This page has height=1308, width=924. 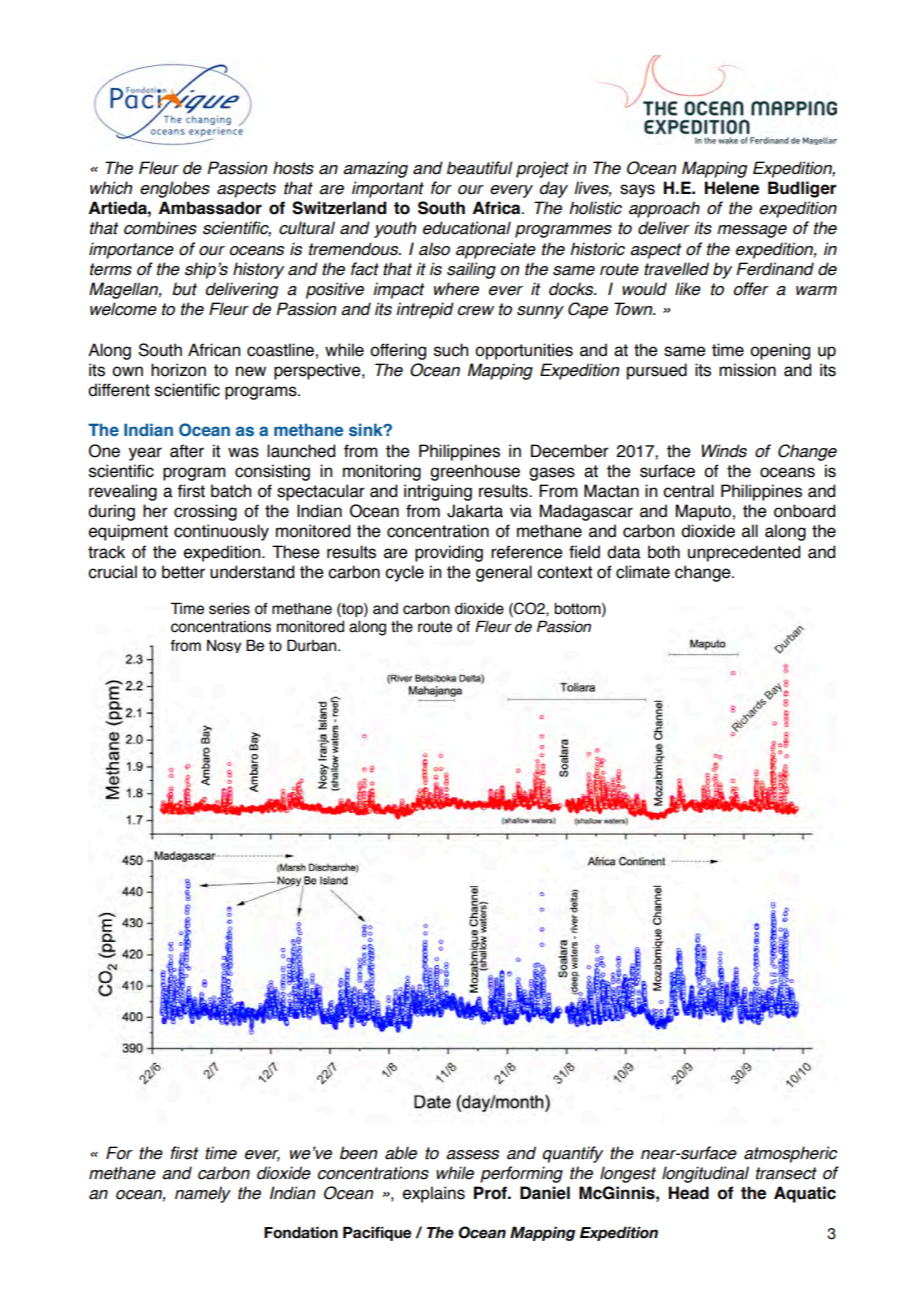 I want to click on atmospheric, so click(x=790, y=1154).
